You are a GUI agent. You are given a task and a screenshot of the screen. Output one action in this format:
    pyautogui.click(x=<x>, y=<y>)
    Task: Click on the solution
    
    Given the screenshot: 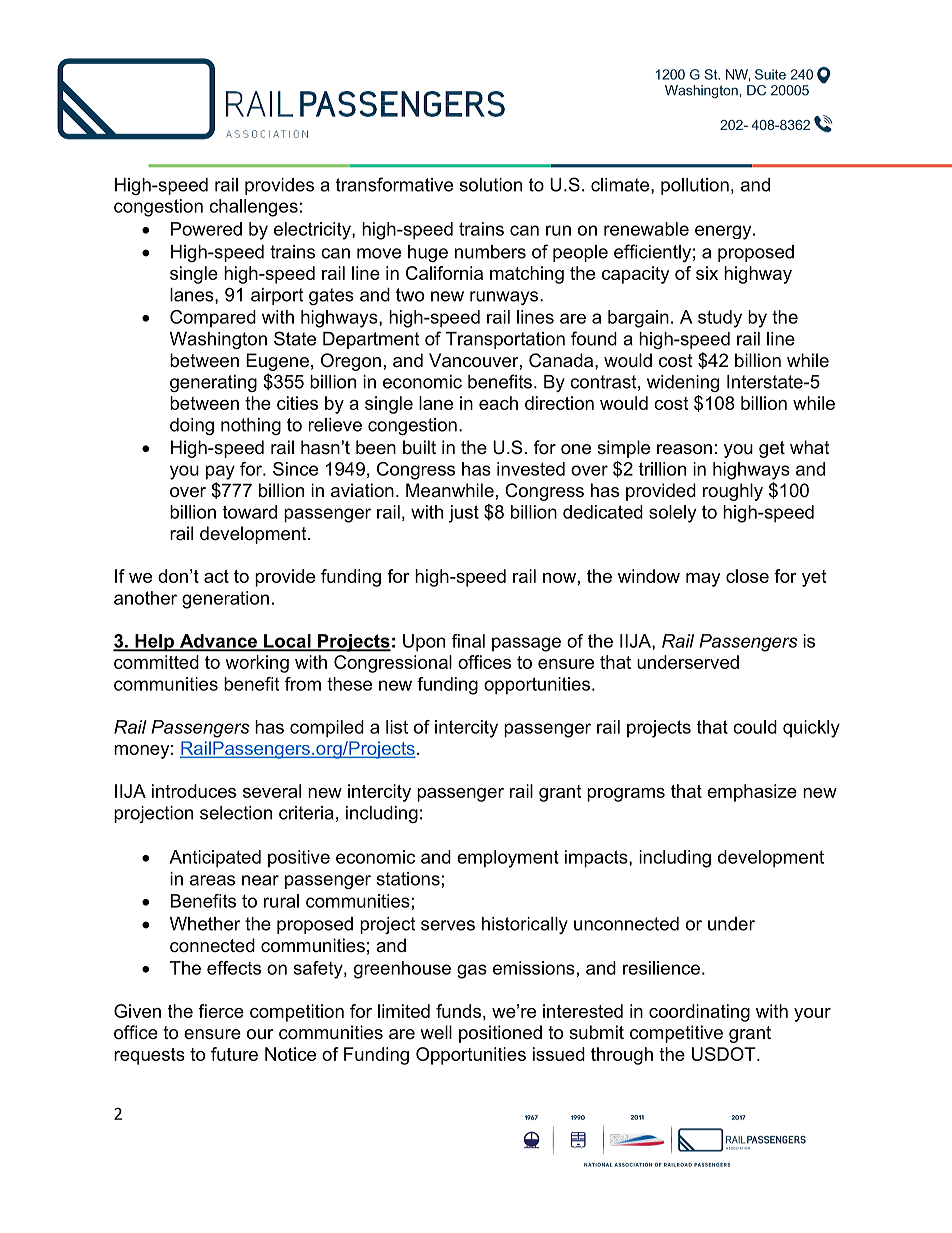 What is the action you would take?
    pyautogui.click(x=490, y=185)
